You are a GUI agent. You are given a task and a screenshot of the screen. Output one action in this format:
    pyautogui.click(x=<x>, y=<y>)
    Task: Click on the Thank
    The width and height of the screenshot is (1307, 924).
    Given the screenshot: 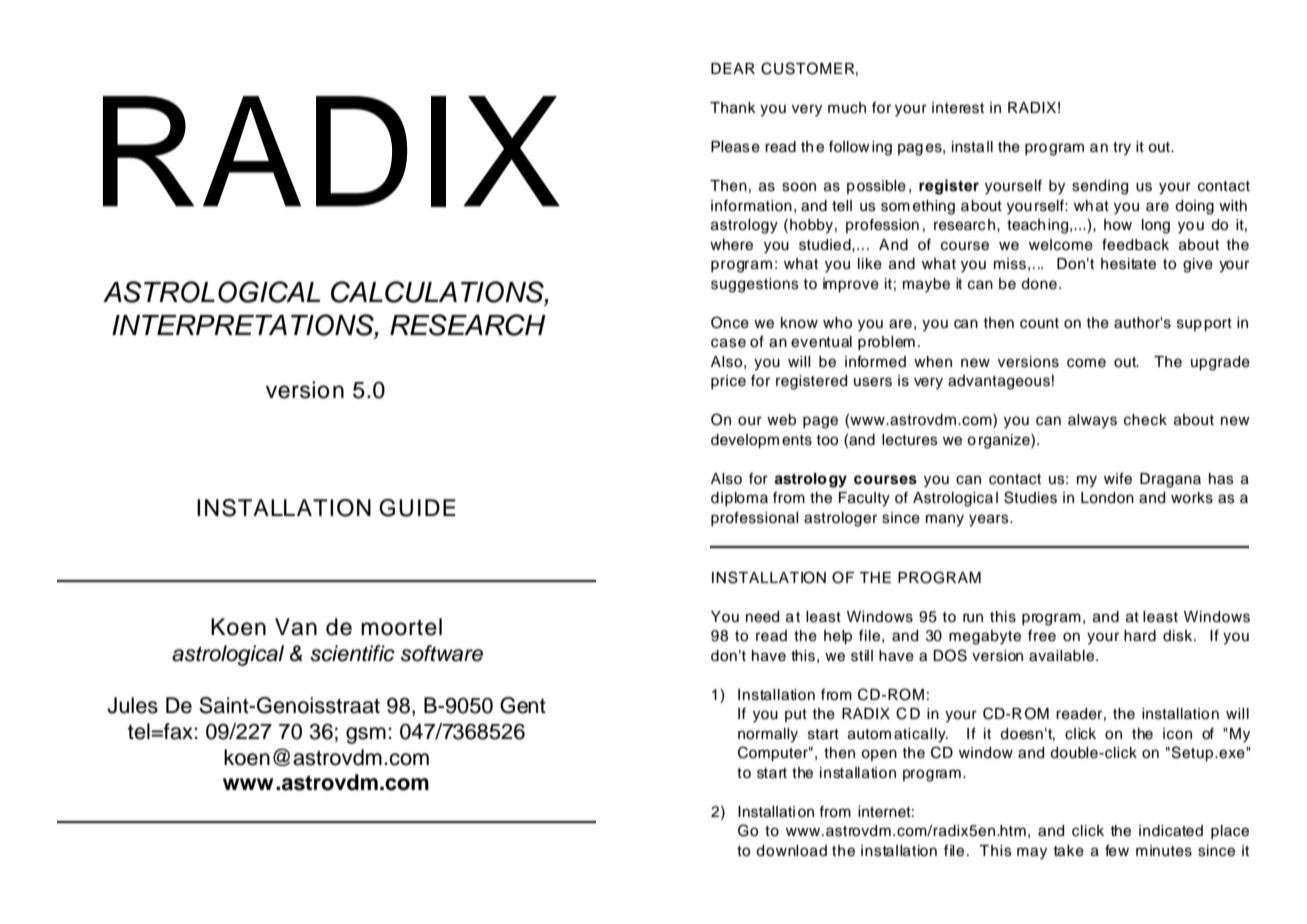 What is the action you would take?
    pyautogui.click(x=733, y=108)
